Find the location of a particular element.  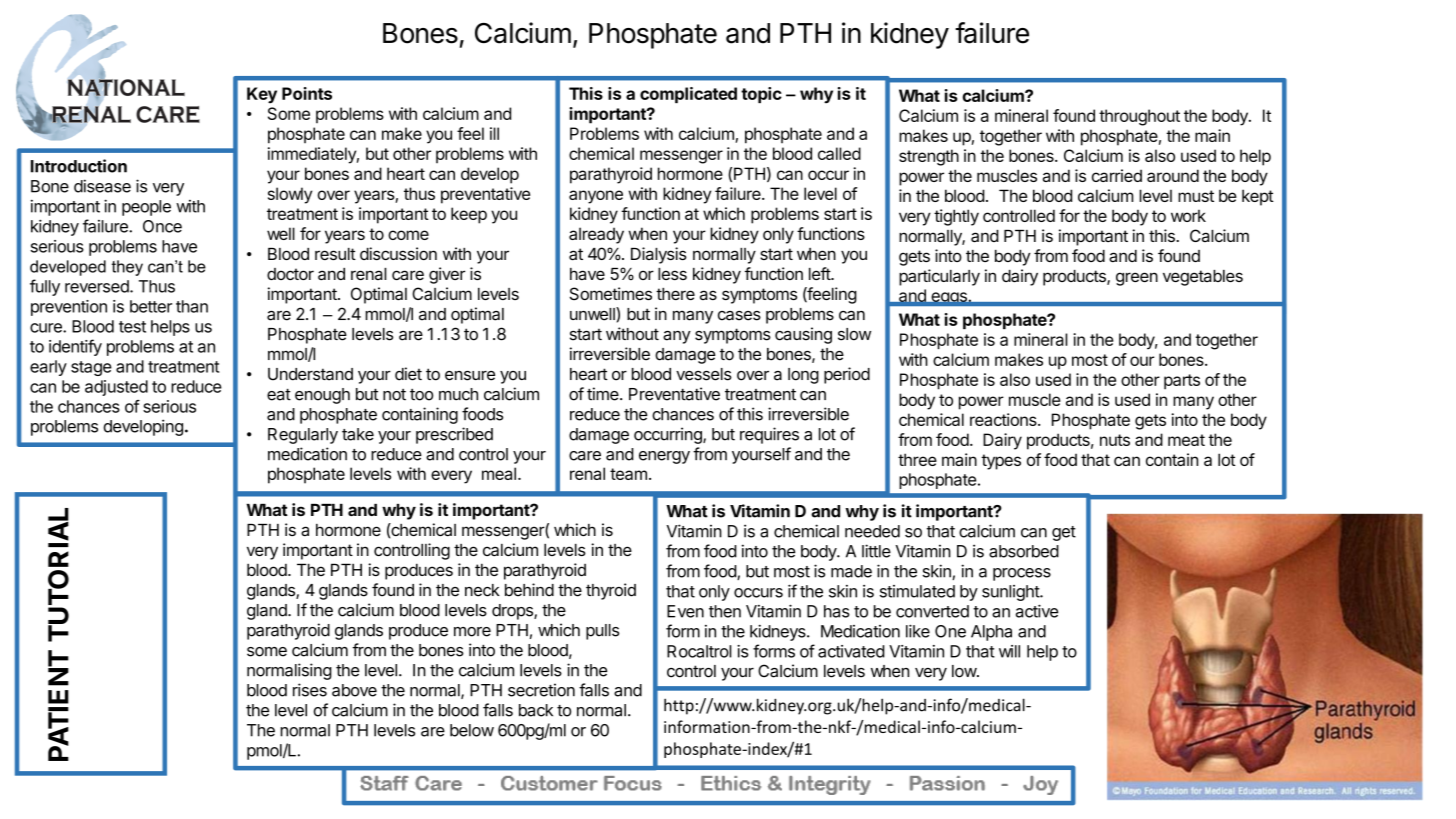

rises is located at coordinates (310, 690).
